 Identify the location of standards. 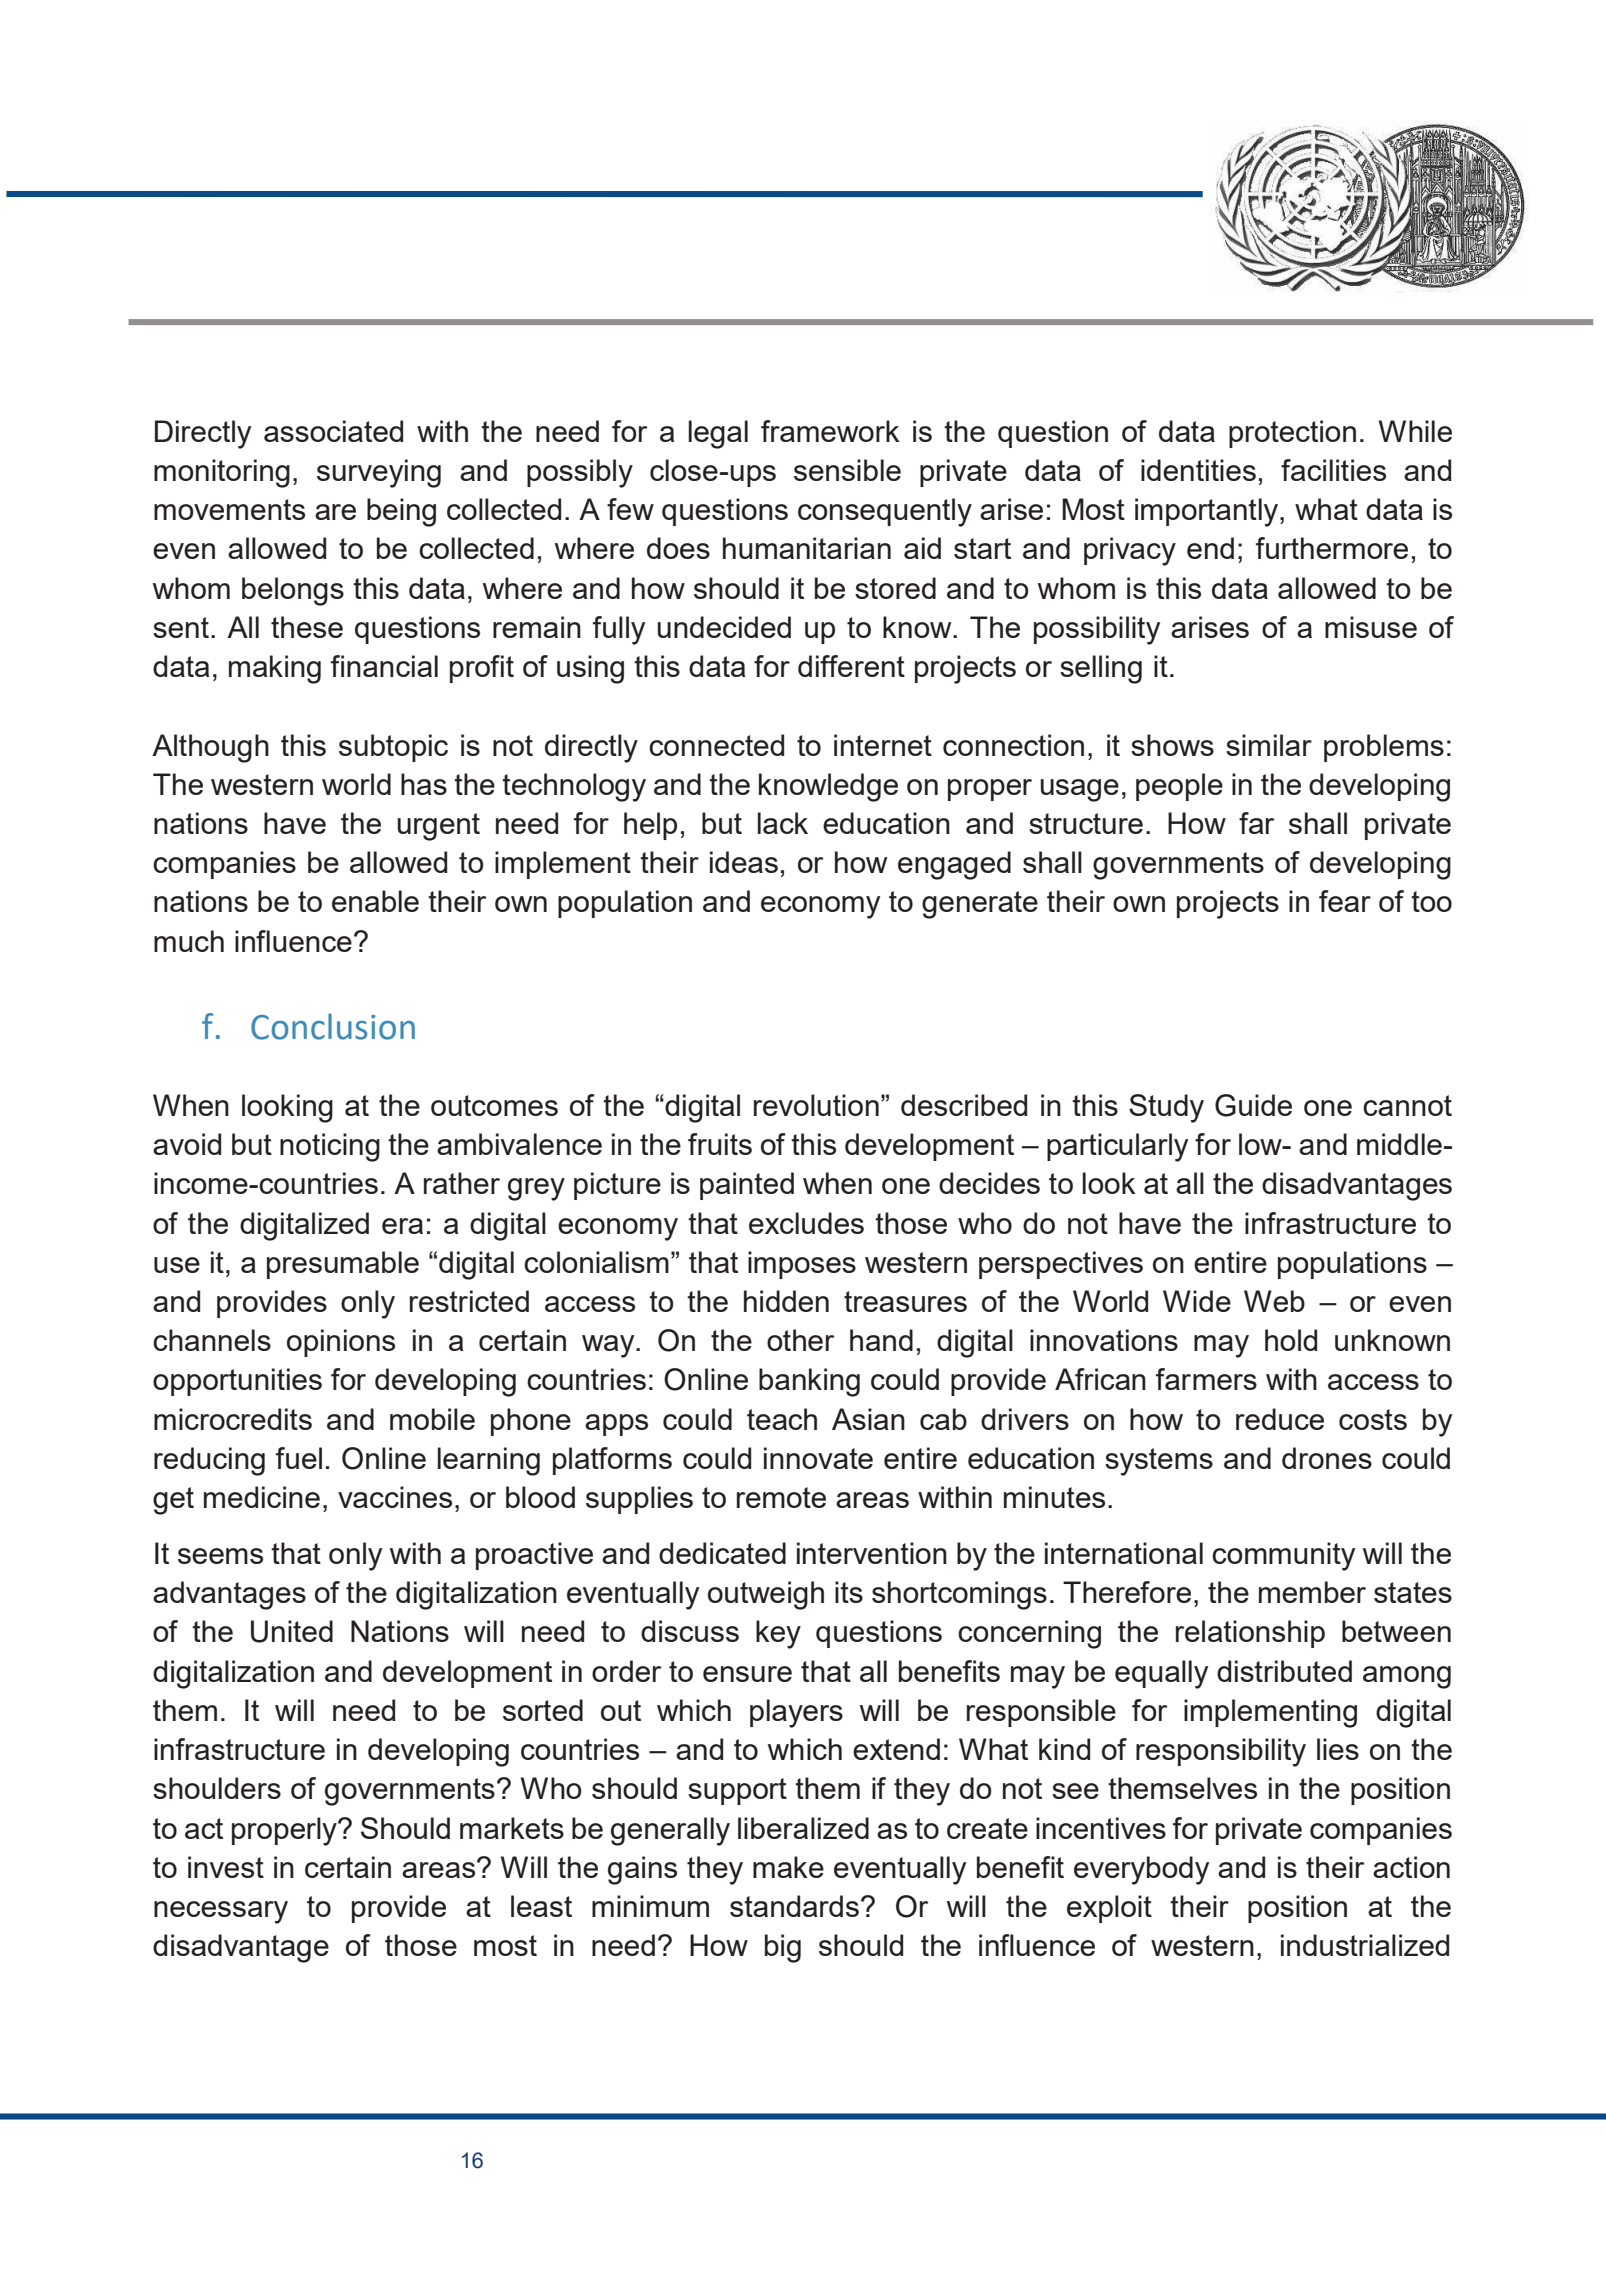
(794, 1906).
